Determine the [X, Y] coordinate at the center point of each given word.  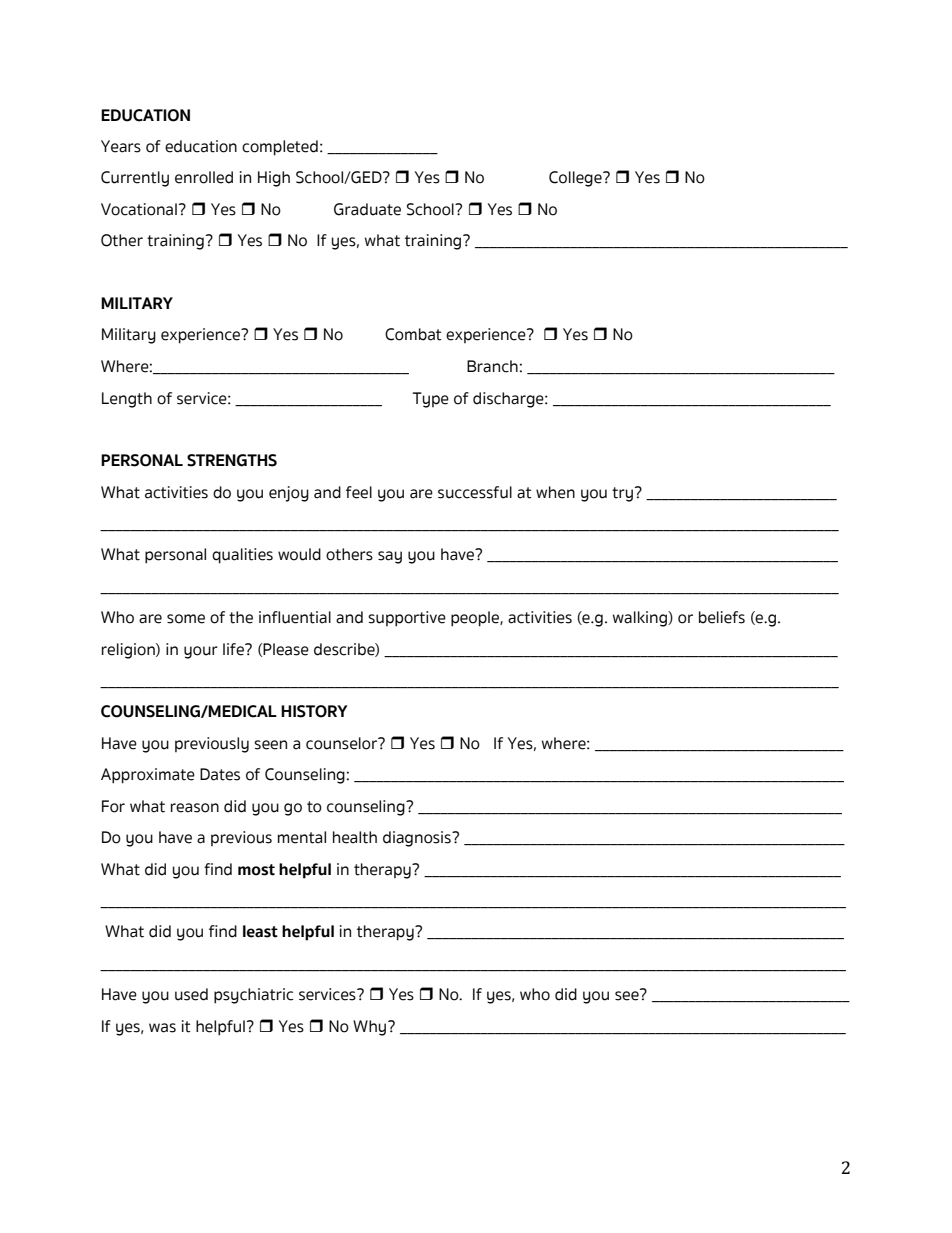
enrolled [204, 177]
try [622, 494]
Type [430, 400]
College [576, 179]
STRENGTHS [232, 460]
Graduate [367, 209]
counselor [343, 743]
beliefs [722, 617]
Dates [220, 774]
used [191, 994]
